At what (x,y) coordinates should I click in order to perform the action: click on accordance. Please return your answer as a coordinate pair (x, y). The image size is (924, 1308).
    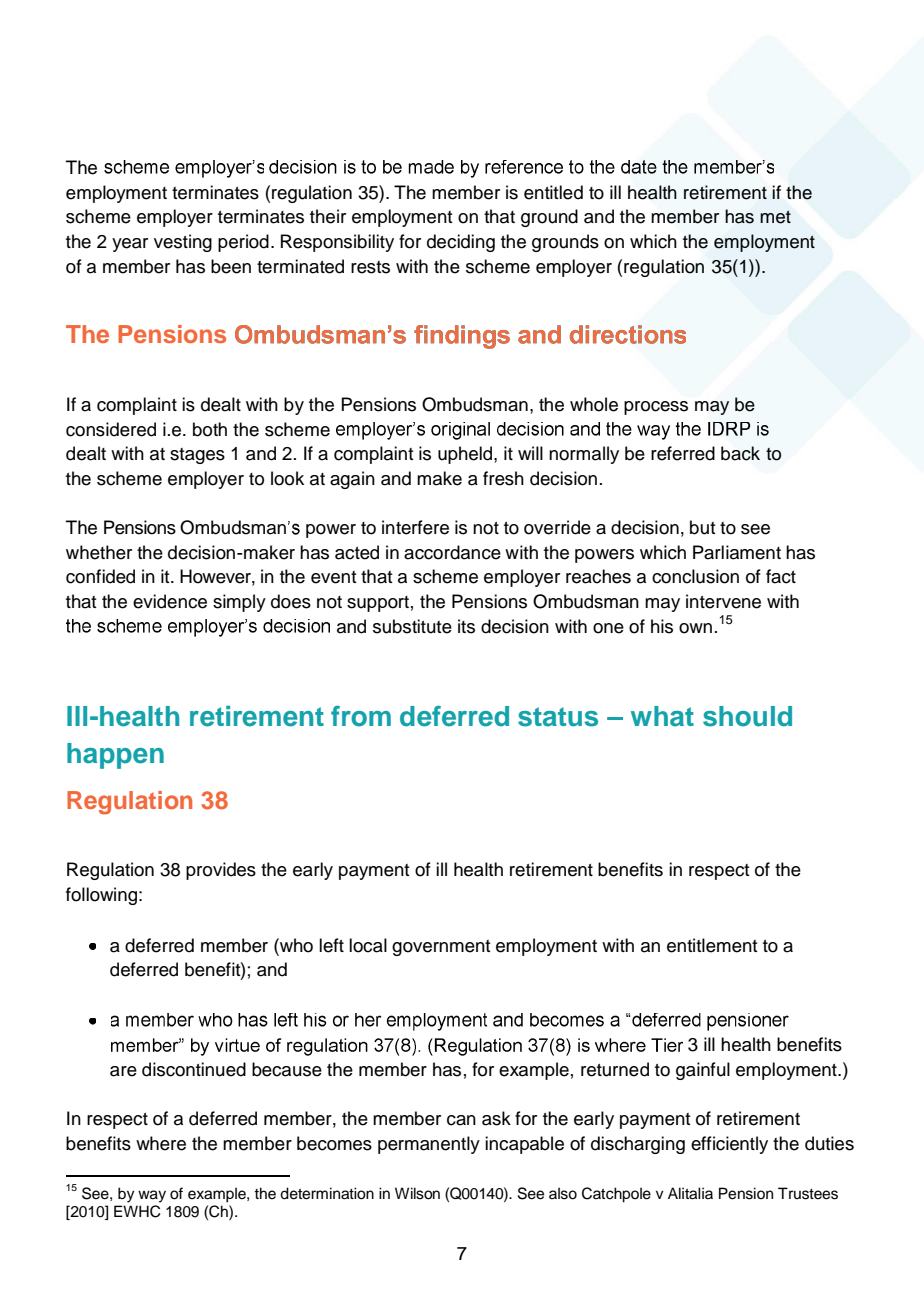
    Looking at the image, I should click on (452, 552).
